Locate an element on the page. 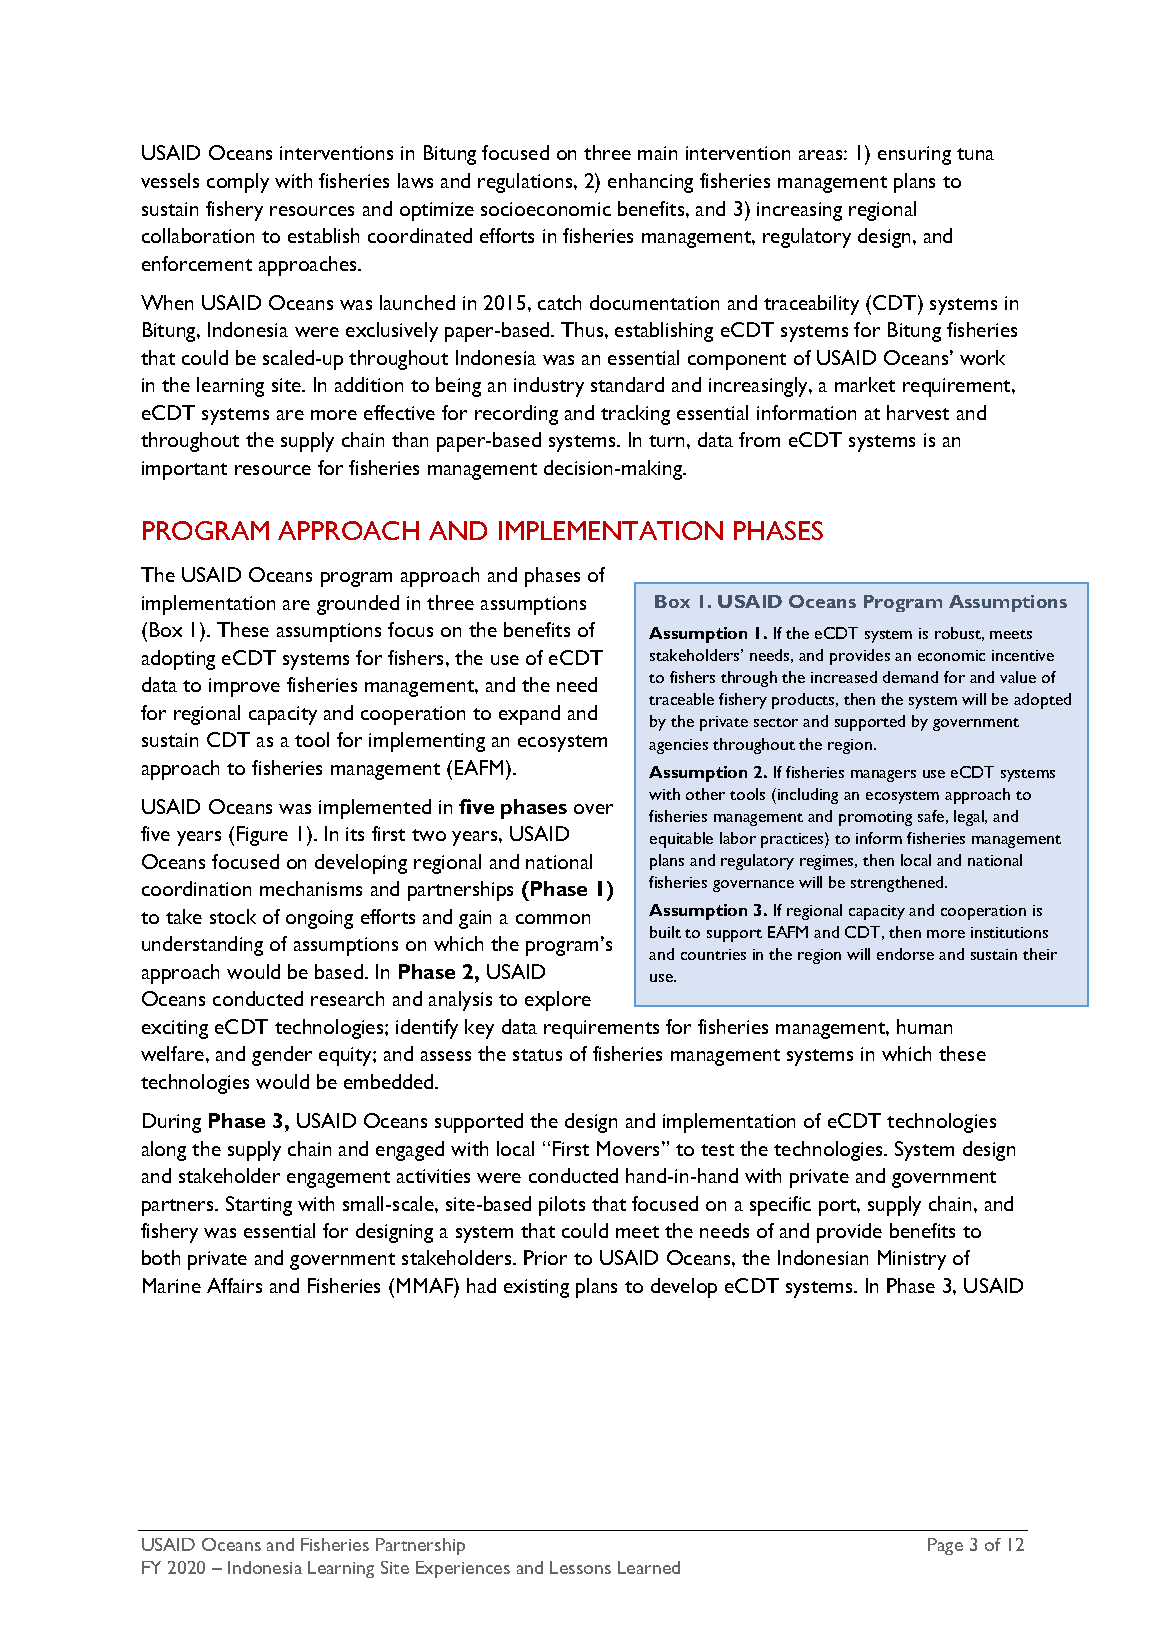 This image has height=1649, width=1166. ensuring is located at coordinates (914, 155).
